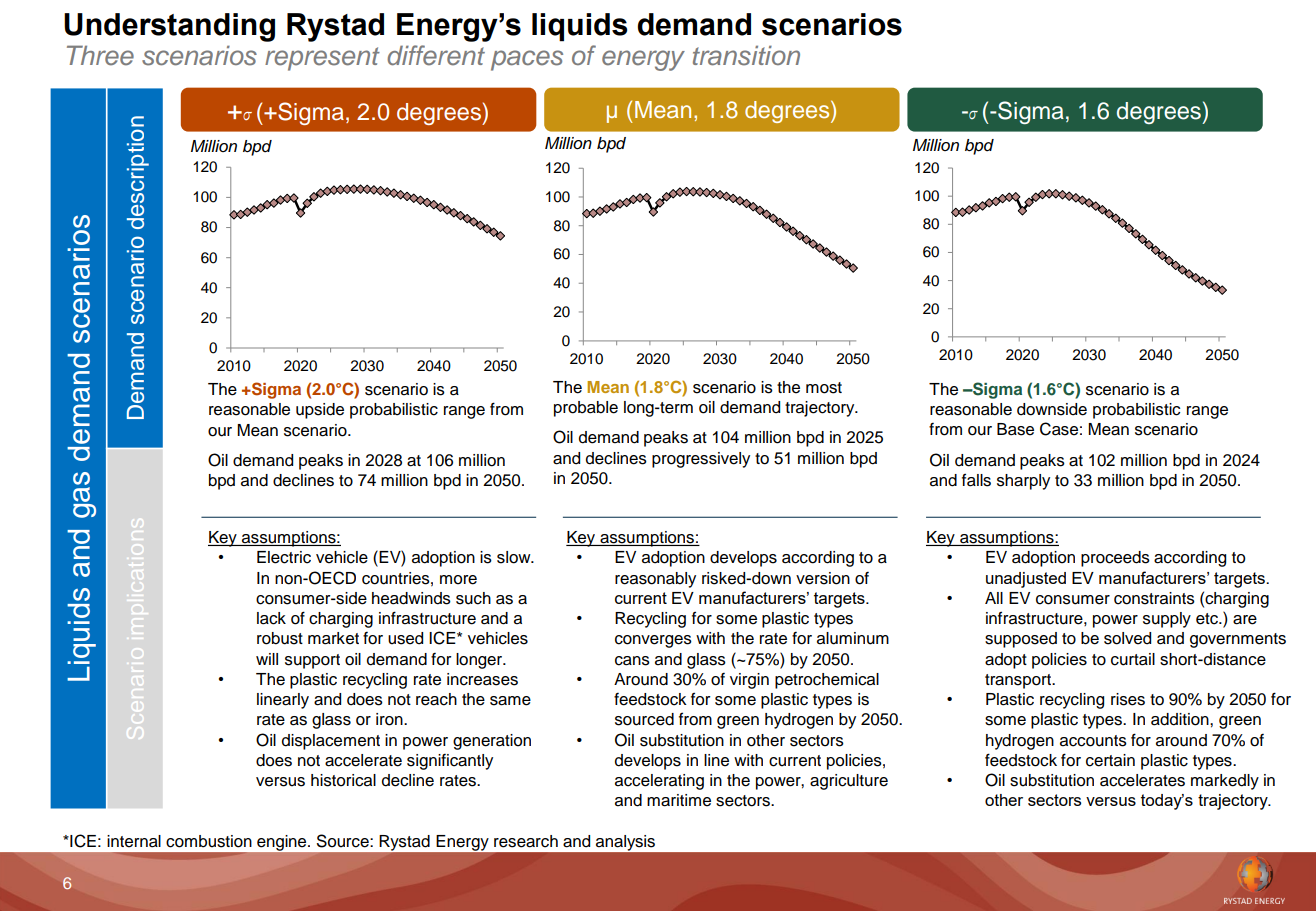 This screenshot has height=911, width=1316. Describe the element at coordinates (284, 557) in the screenshot. I see `Electric` at that location.
